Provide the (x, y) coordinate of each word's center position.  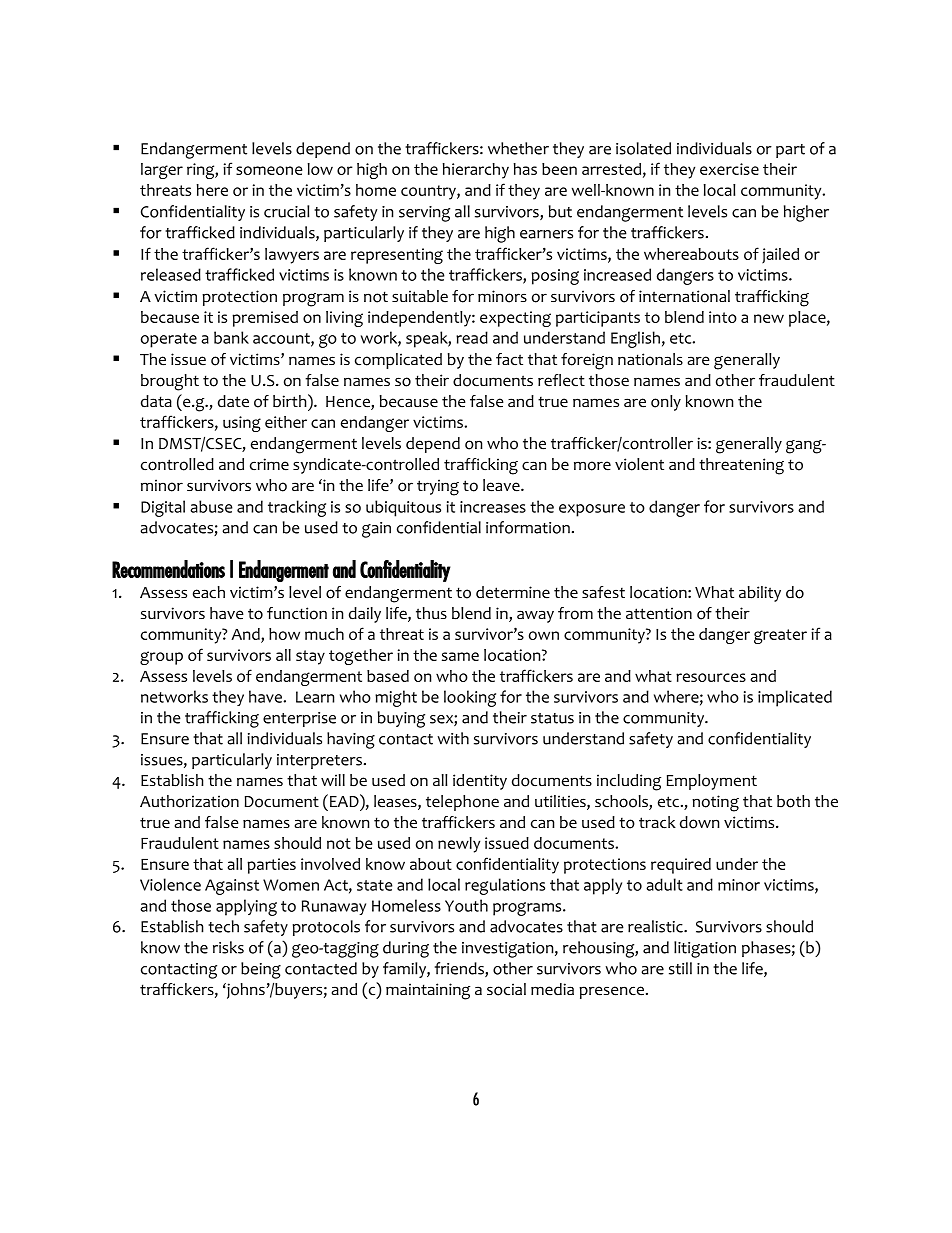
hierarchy (476, 171)
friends (460, 969)
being (261, 970)
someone (269, 170)
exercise (729, 169)
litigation (705, 949)
